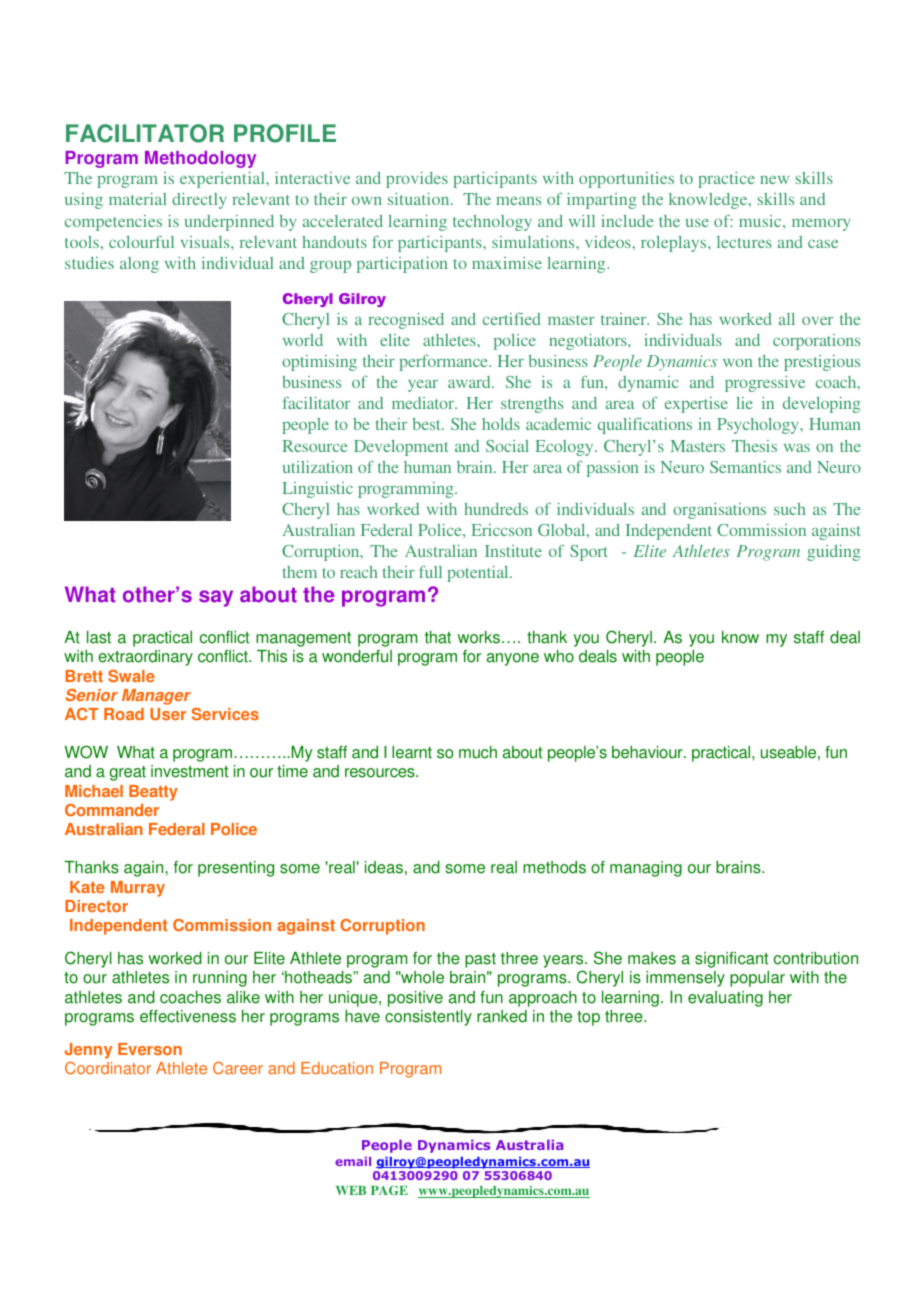 Image resolution: width=924 pixels, height=1308 pixels. What do you see at coordinates (200, 159) in the image?
I see `Methodology` at bounding box center [200, 159].
